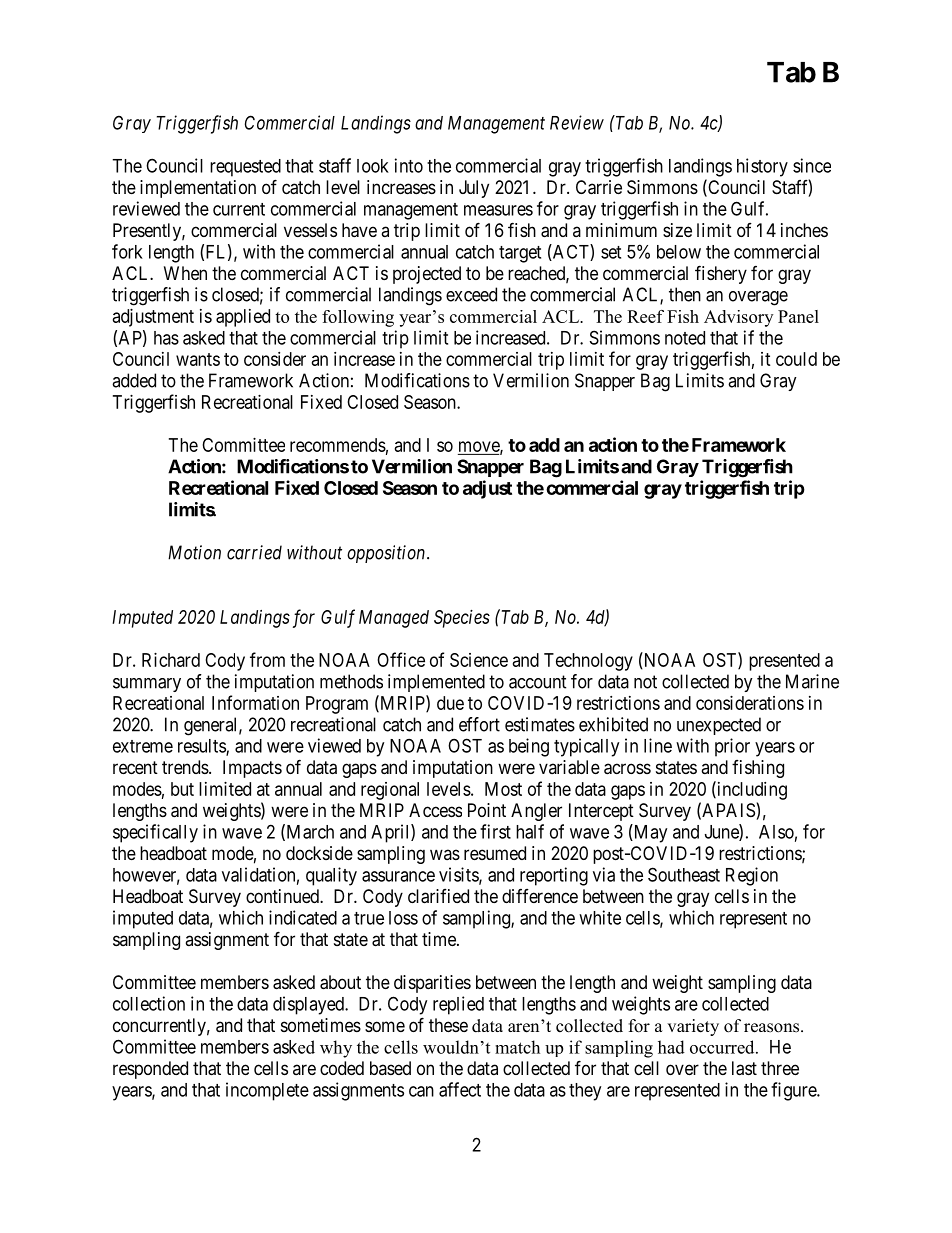 This image has width=952, height=1233. Describe the element at coordinates (503, 789) in the image. I see `Most` at that location.
